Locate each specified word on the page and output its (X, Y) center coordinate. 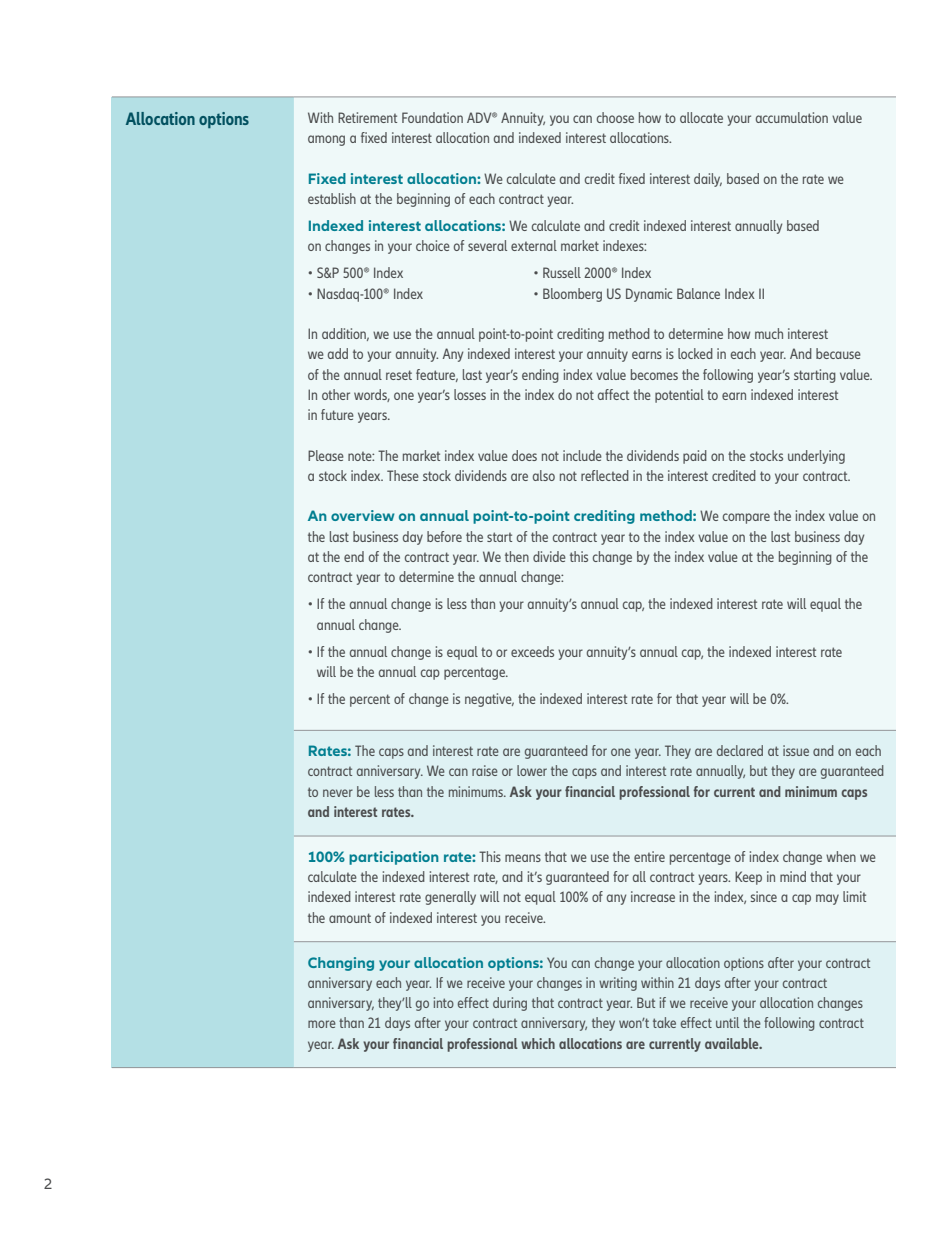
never (338, 793)
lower (532, 770)
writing (618, 984)
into (444, 1002)
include (582, 455)
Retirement (367, 117)
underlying (816, 457)
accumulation (792, 117)
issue (796, 750)
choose (615, 117)
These (403, 475)
